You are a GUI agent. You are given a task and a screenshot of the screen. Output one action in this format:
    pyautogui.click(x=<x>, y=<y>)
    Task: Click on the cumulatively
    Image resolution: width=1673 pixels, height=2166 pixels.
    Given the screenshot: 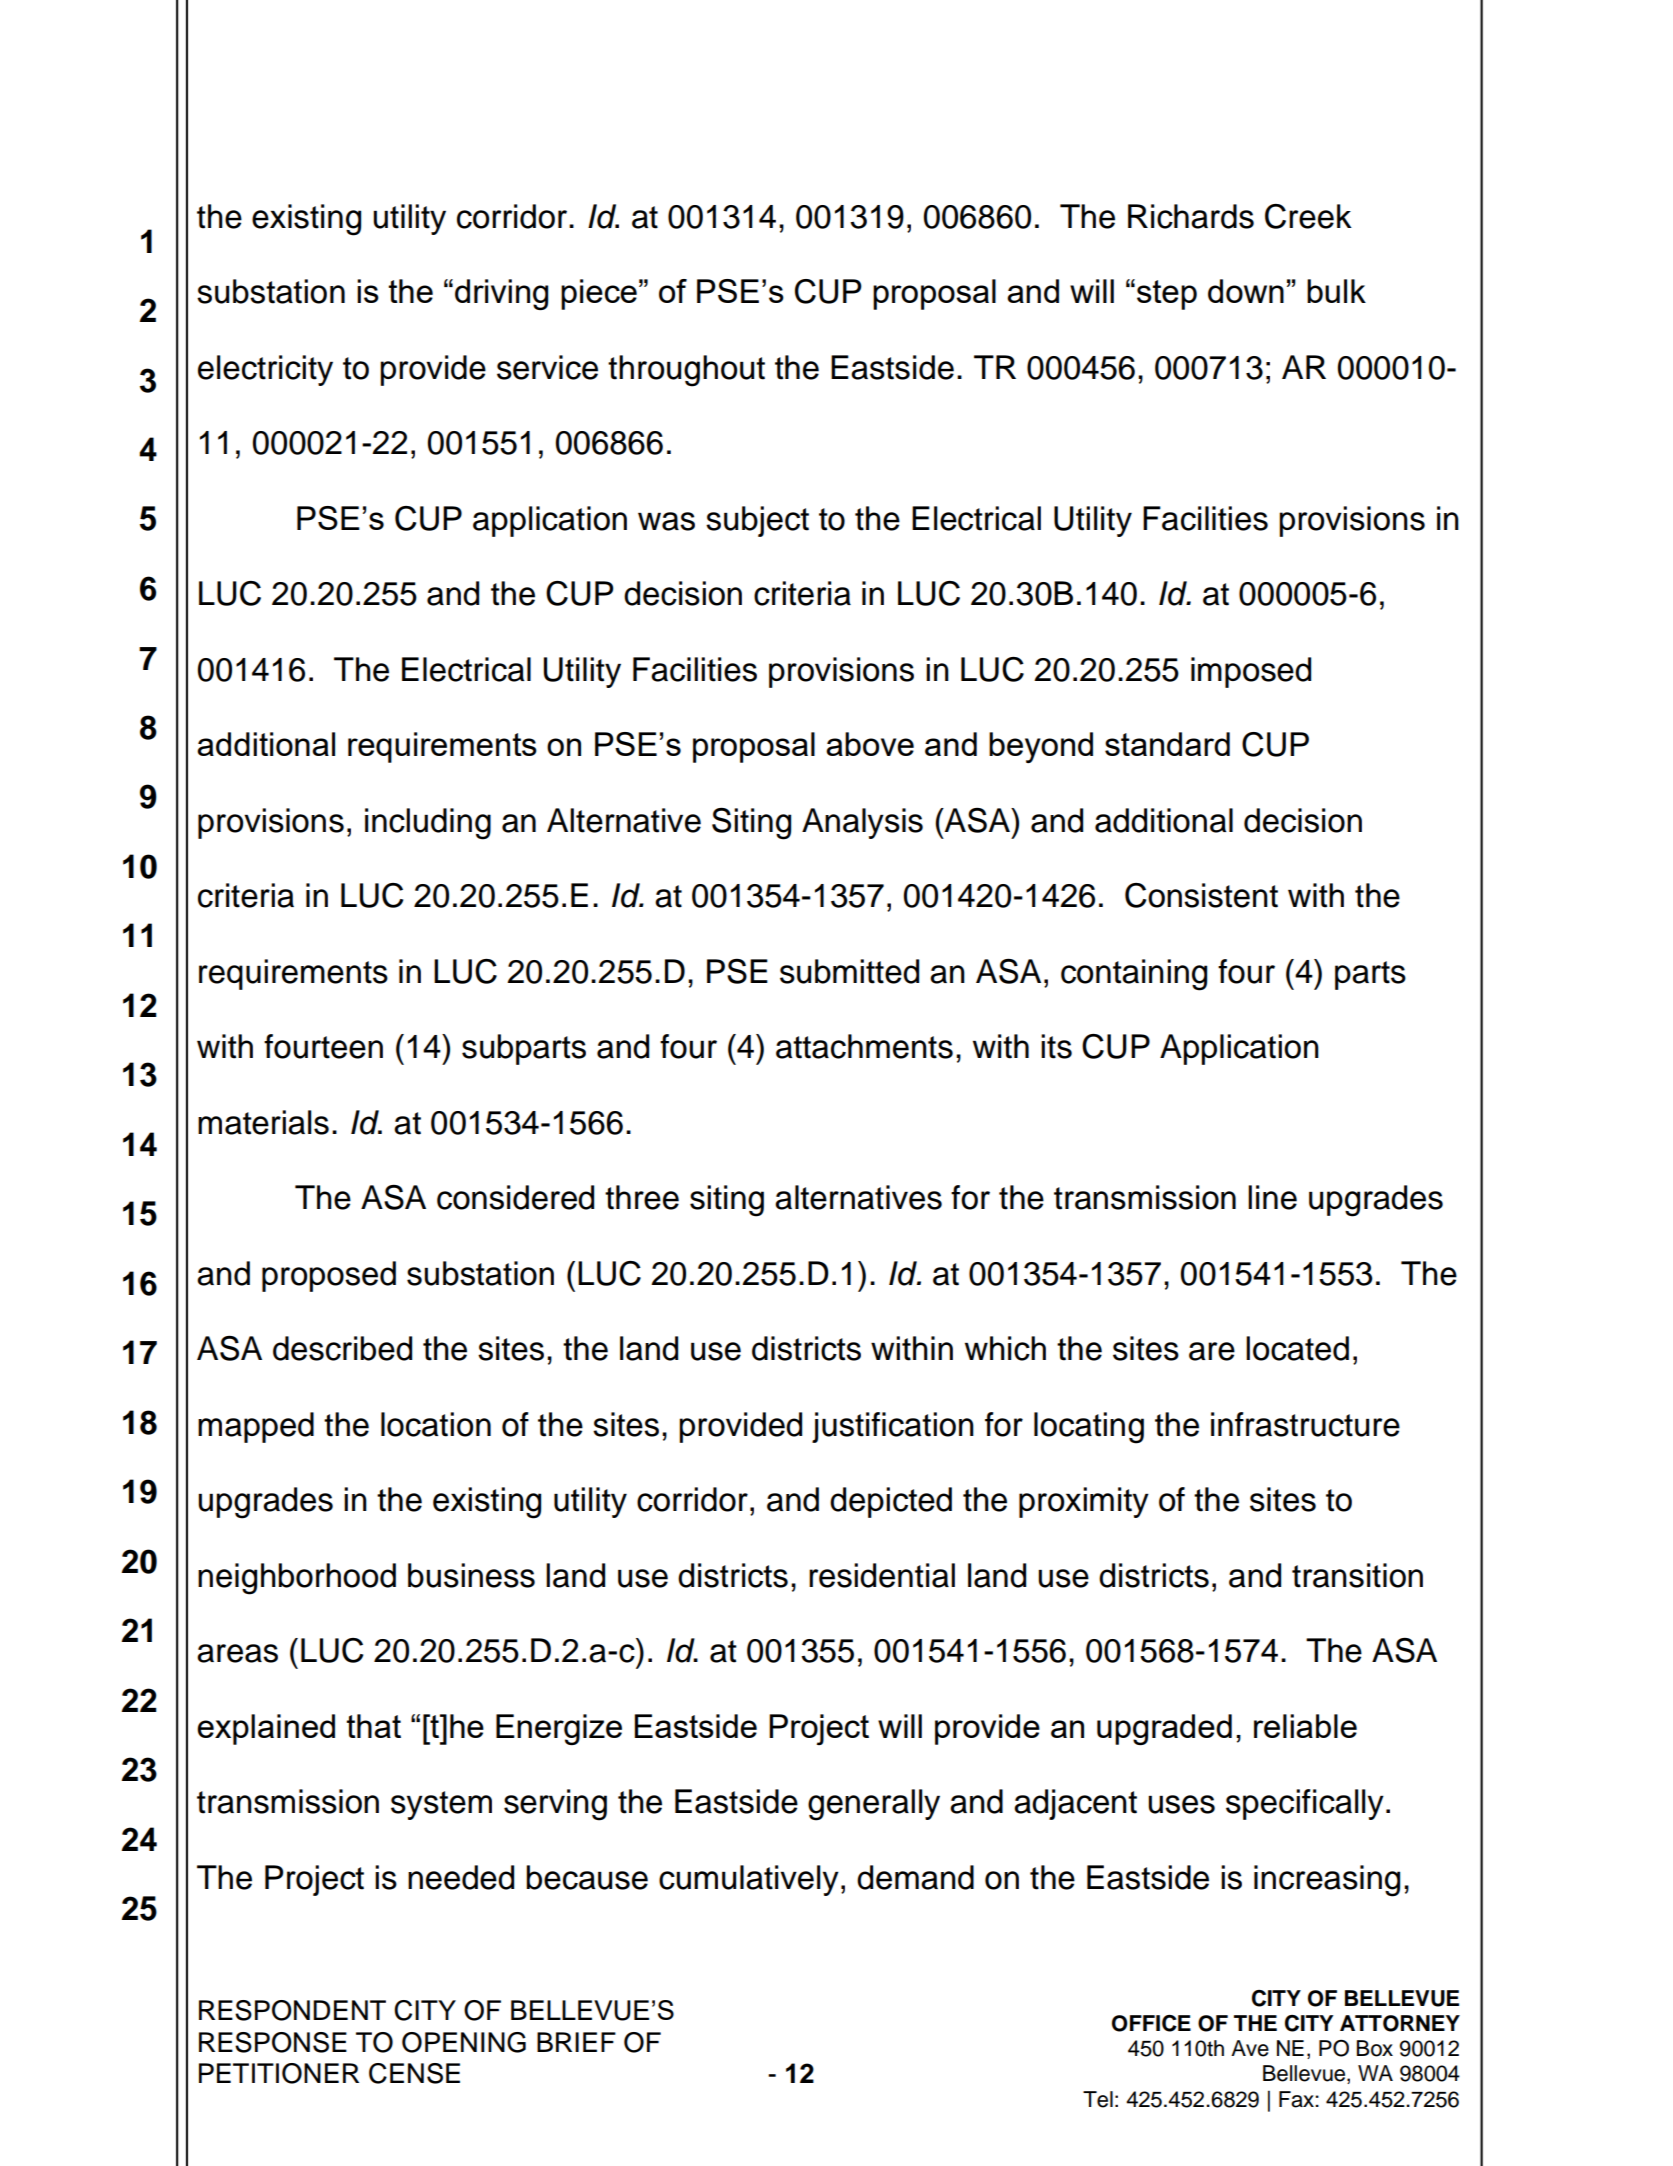 What is the action you would take?
    pyautogui.click(x=749, y=1880)
